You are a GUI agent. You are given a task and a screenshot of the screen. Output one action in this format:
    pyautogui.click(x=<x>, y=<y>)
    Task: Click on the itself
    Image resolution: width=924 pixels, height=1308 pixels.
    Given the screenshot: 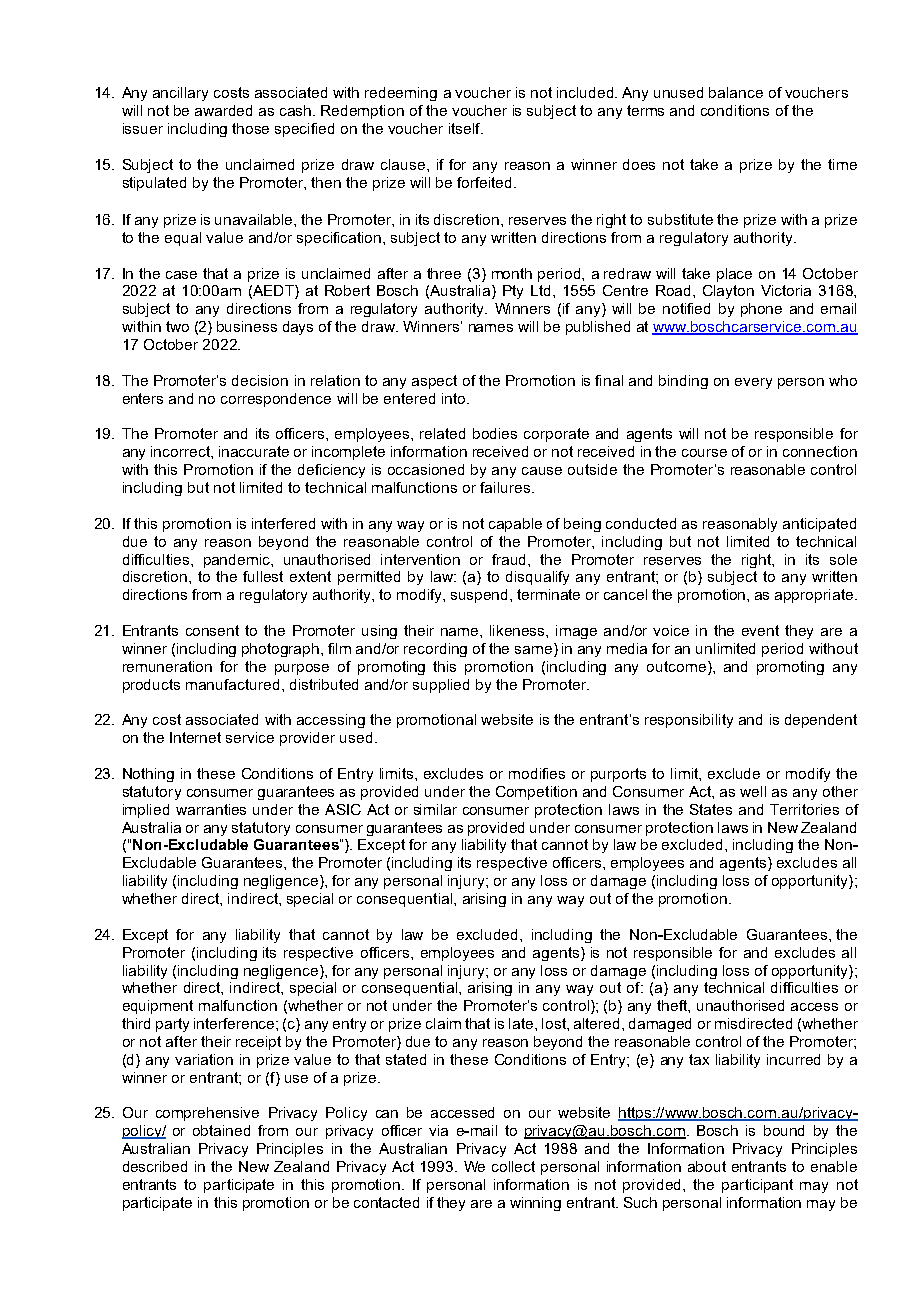 What is the action you would take?
    pyautogui.click(x=466, y=128)
